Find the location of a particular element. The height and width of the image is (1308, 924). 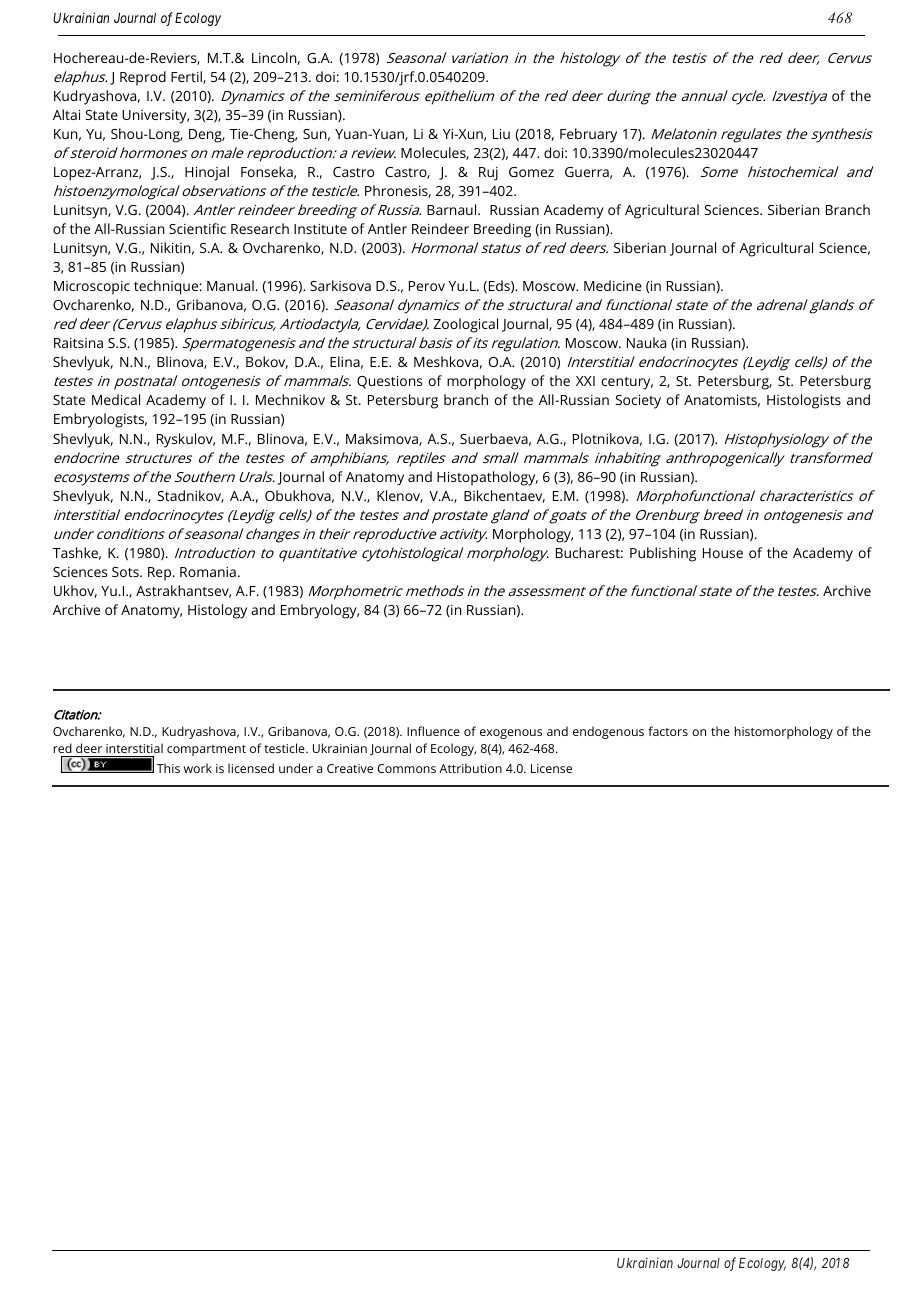

Questions is located at coordinates (389, 382).
